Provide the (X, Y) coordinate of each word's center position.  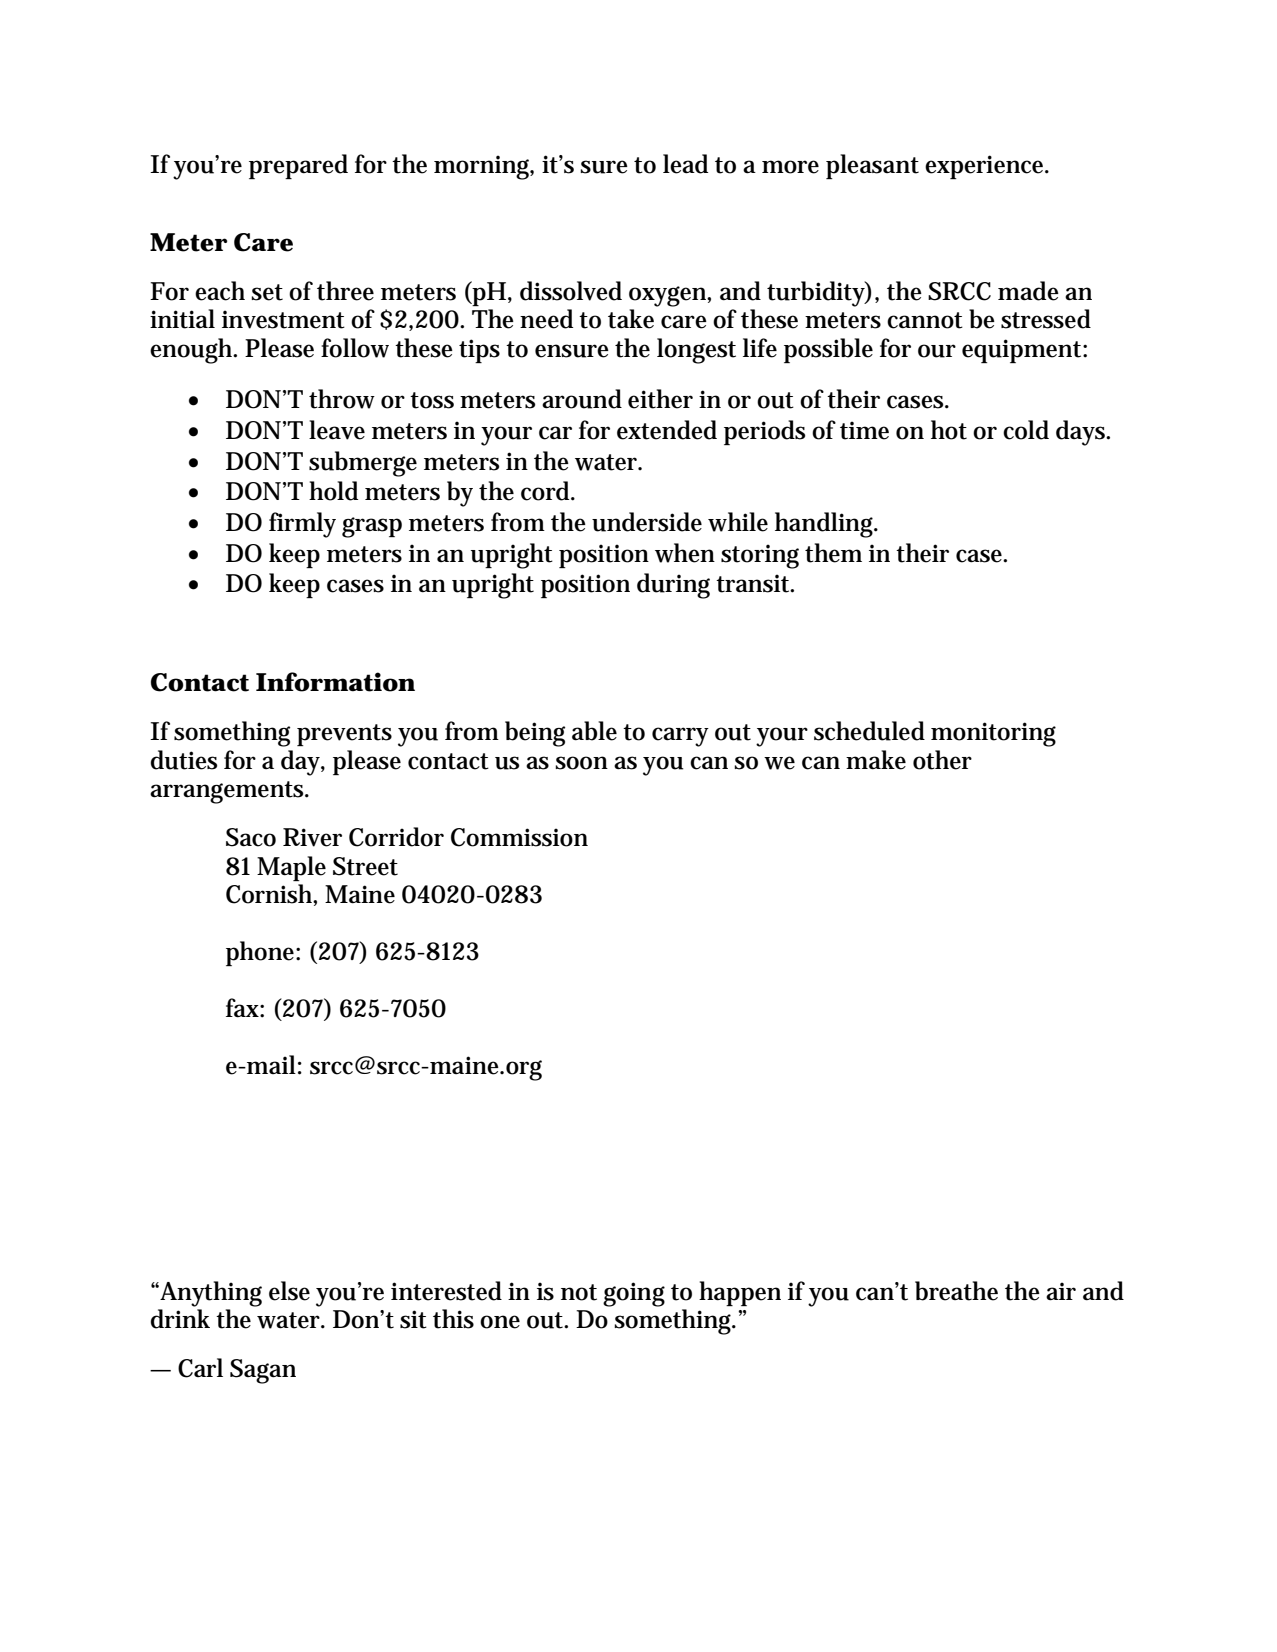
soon (581, 763)
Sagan (263, 1371)
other (942, 760)
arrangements (228, 792)
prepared (298, 166)
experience (986, 167)
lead (685, 164)
